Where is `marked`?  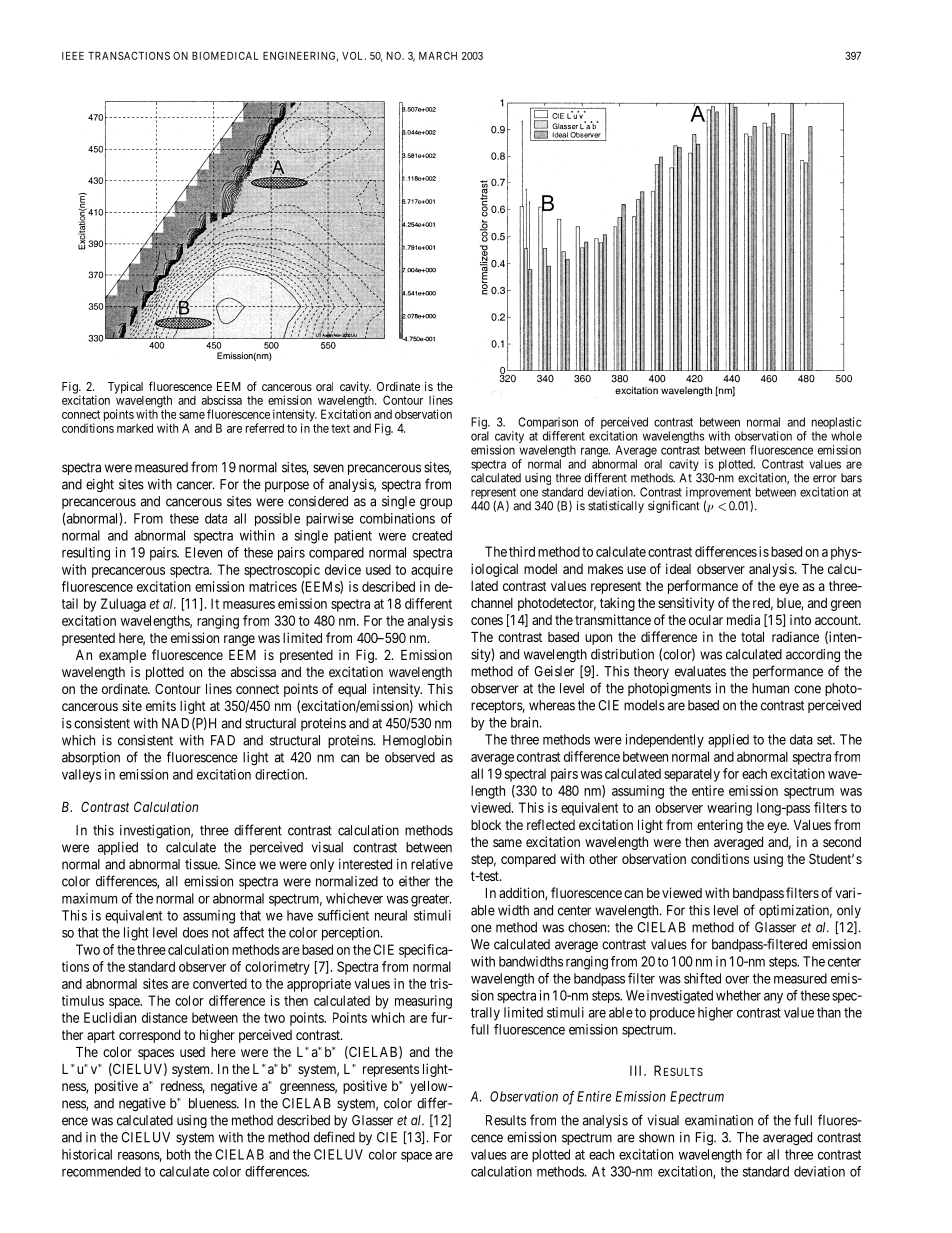
marked is located at coordinates (135, 428).
